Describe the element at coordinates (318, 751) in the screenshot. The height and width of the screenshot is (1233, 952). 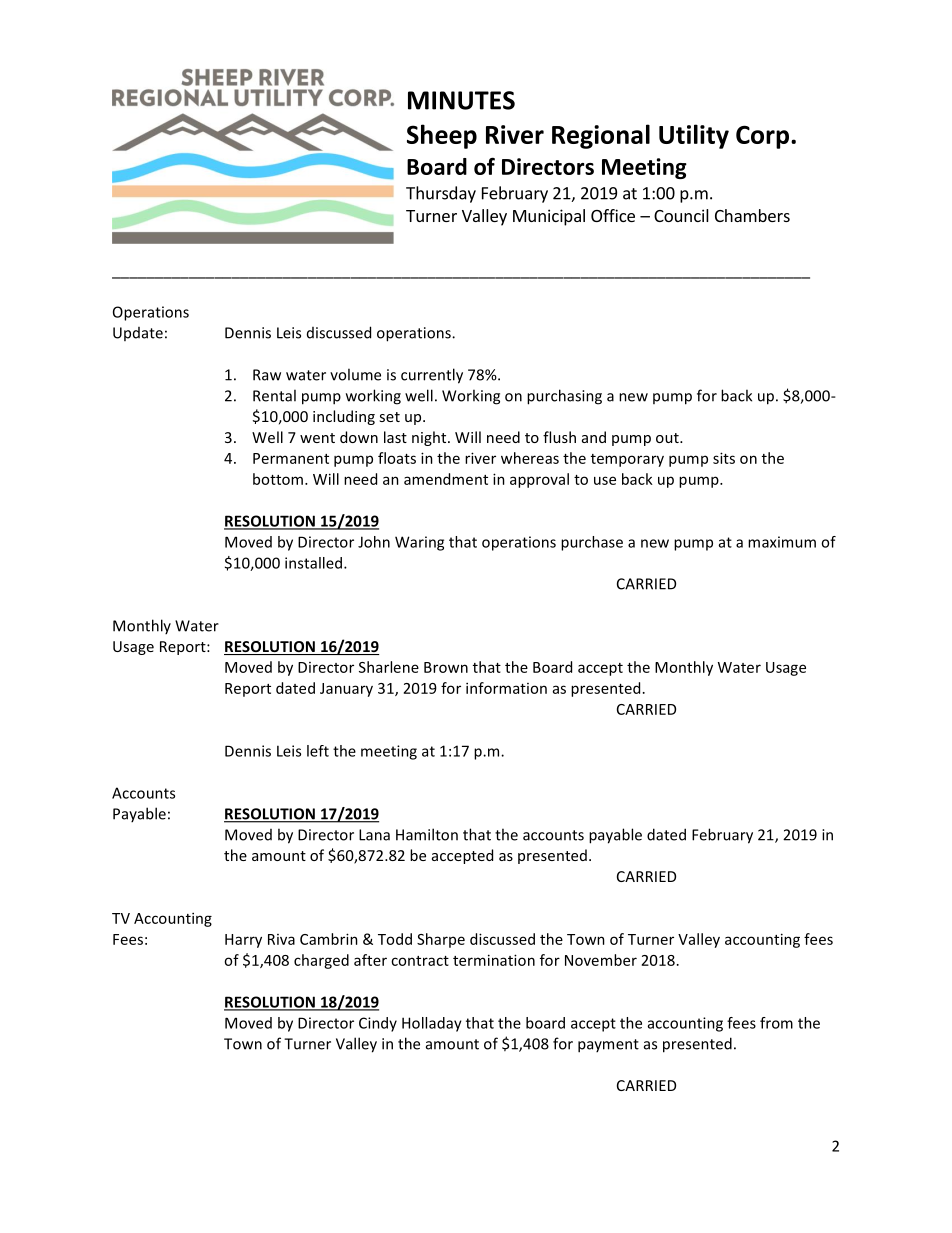
I see `left` at that location.
